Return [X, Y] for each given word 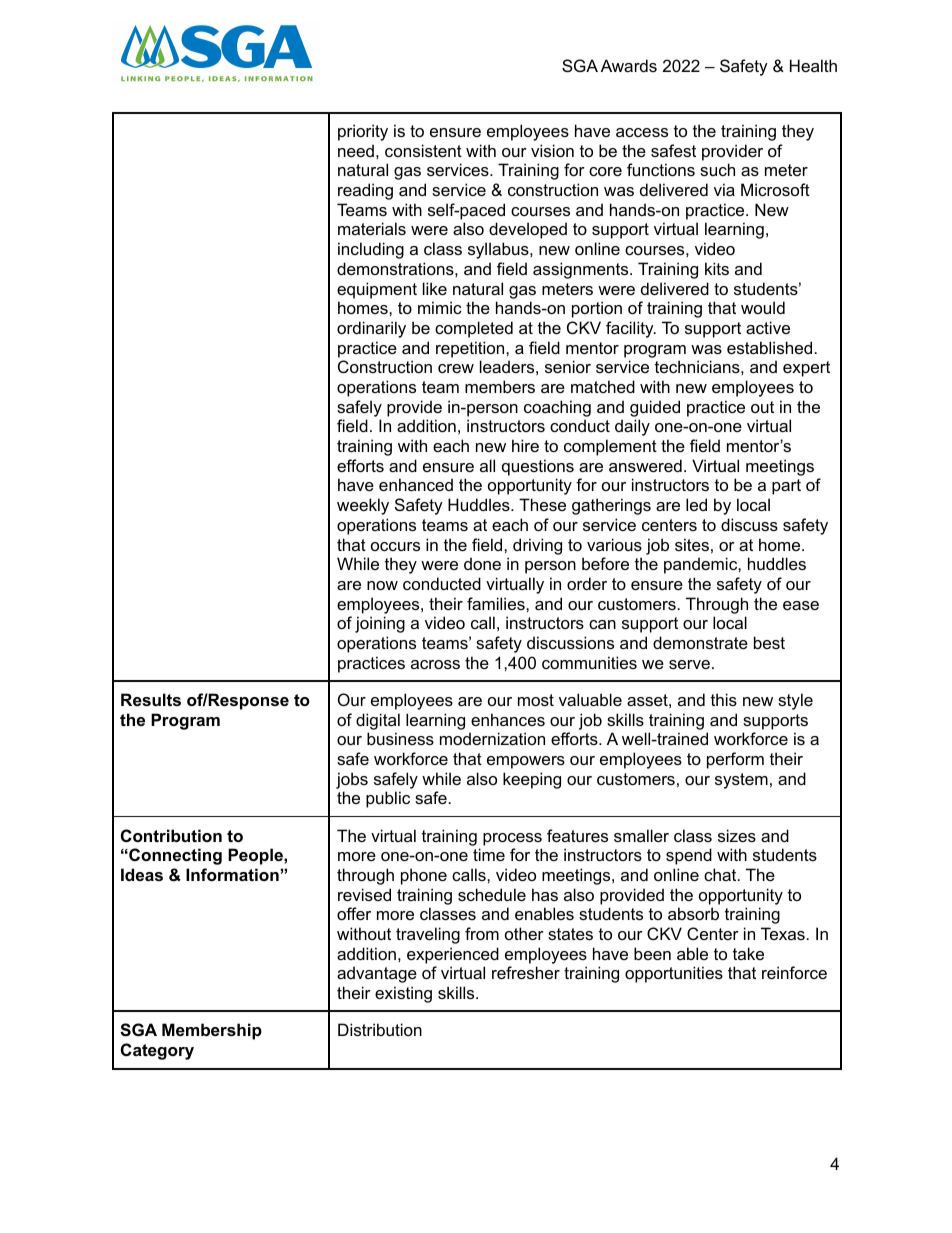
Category [157, 1051]
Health [813, 65]
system [741, 781]
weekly [363, 506]
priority [363, 132]
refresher [526, 972]
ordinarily [371, 329]
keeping [532, 780]
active [768, 327]
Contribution [171, 835]
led [696, 504]
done [482, 563]
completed [474, 329]
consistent [423, 150]
